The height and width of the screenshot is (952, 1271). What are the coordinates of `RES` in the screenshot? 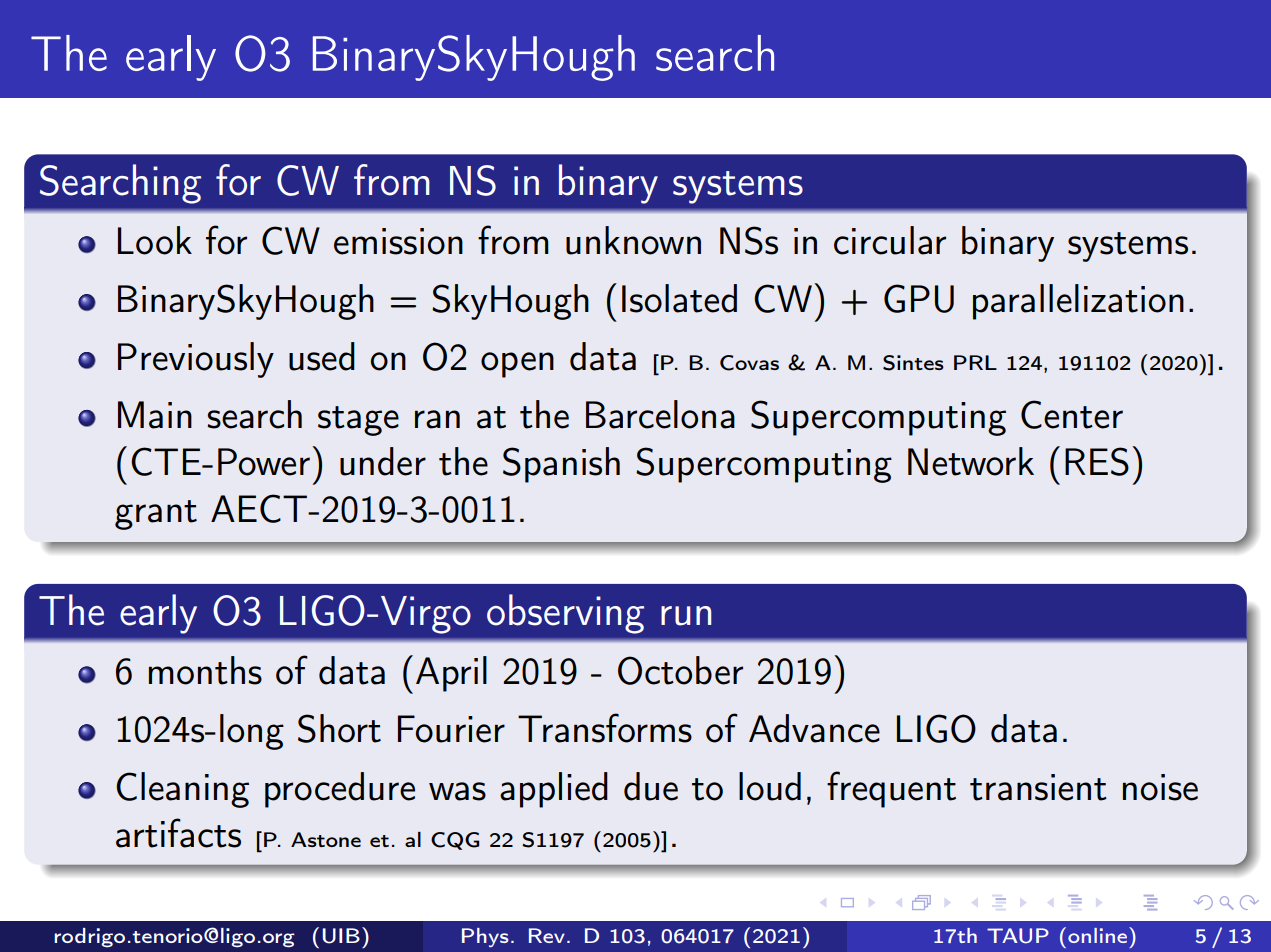 It's located at (1097, 461).
